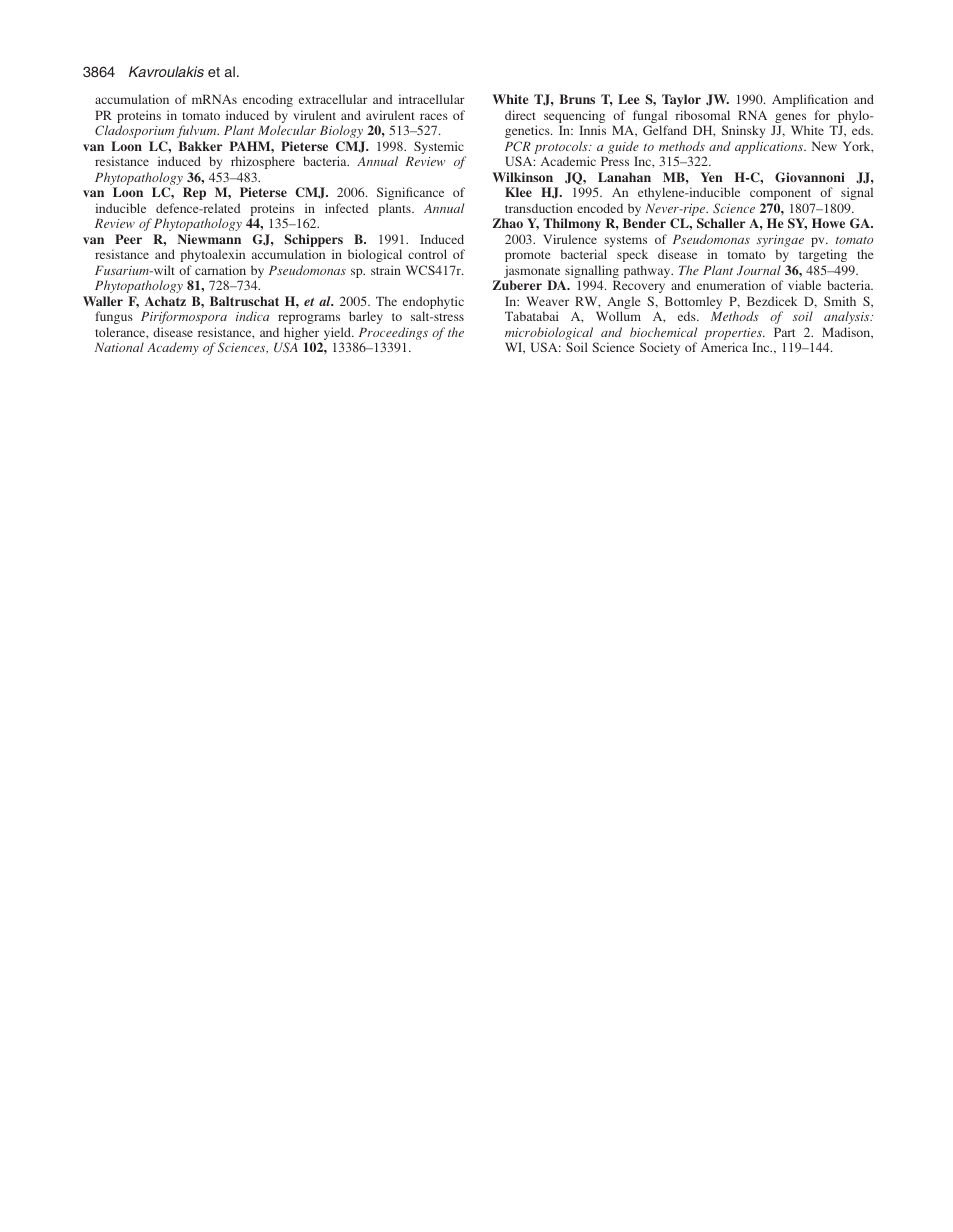 The image size is (953, 1232). What do you see at coordinates (810, 100) in the screenshot?
I see `Amplification` at bounding box center [810, 100].
